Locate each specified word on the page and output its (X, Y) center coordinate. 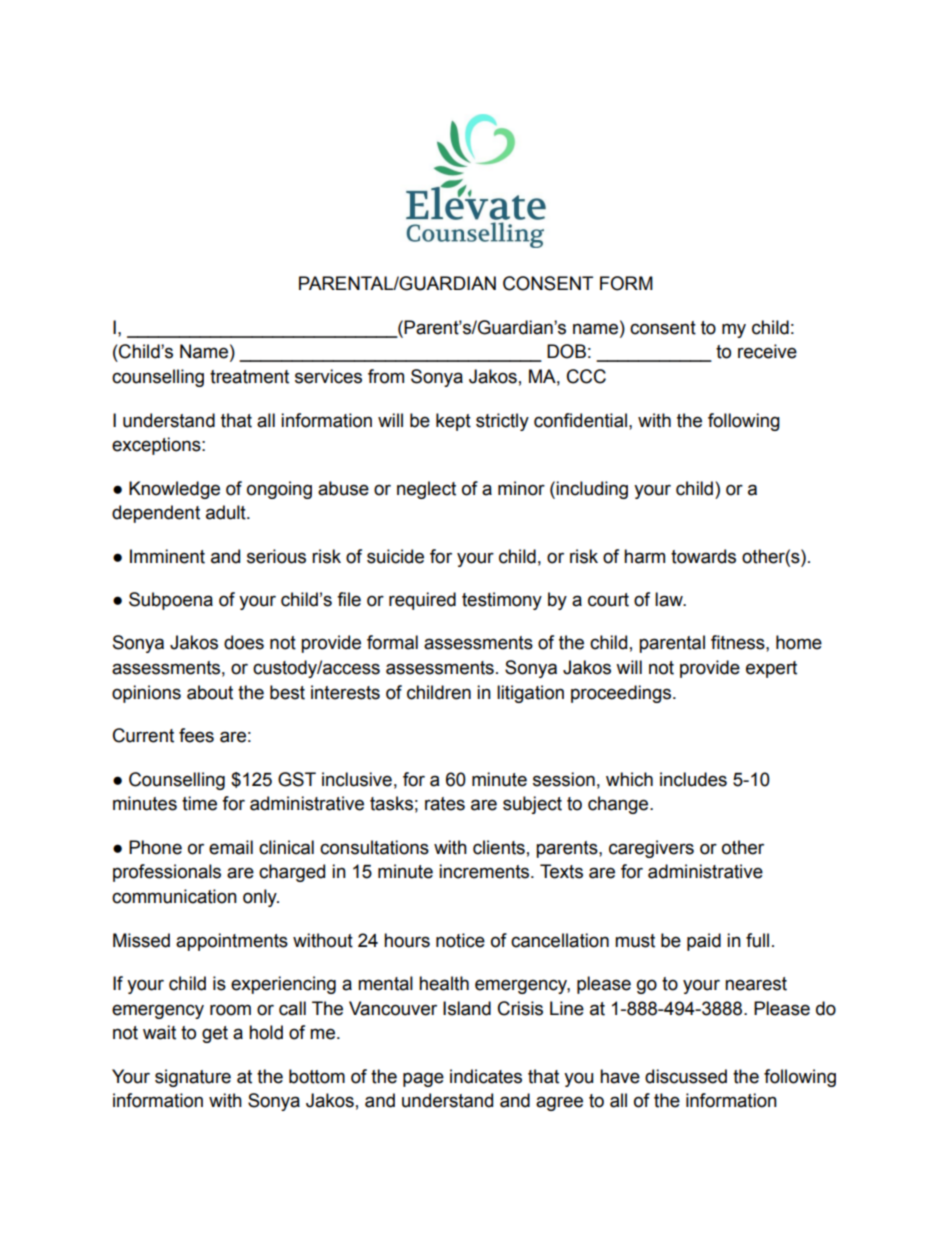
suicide (395, 556)
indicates (486, 1076)
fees (196, 735)
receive (767, 351)
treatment (249, 377)
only (261, 898)
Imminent (167, 556)
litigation (530, 694)
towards (703, 556)
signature (193, 1078)
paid (704, 942)
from (386, 376)
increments (485, 871)
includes (693, 779)
